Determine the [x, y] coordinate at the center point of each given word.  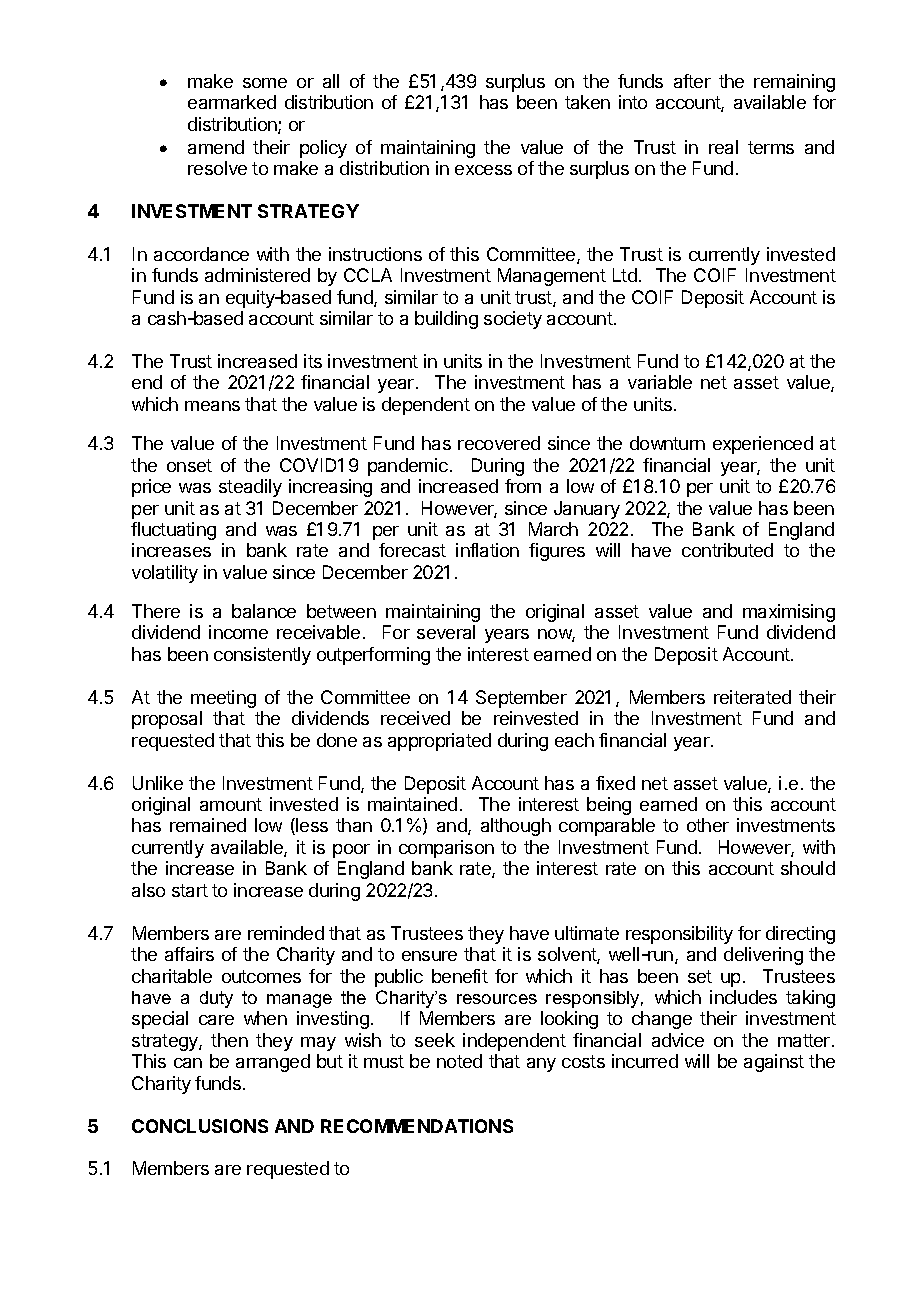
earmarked [232, 102]
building [446, 320]
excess [483, 170]
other [708, 825]
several [446, 632]
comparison [446, 849]
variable [660, 382]
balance [264, 611]
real [723, 147]
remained [208, 825]
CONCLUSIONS [200, 1126]
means [212, 406]
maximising [789, 613]
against [774, 1063]
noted [459, 1061]
